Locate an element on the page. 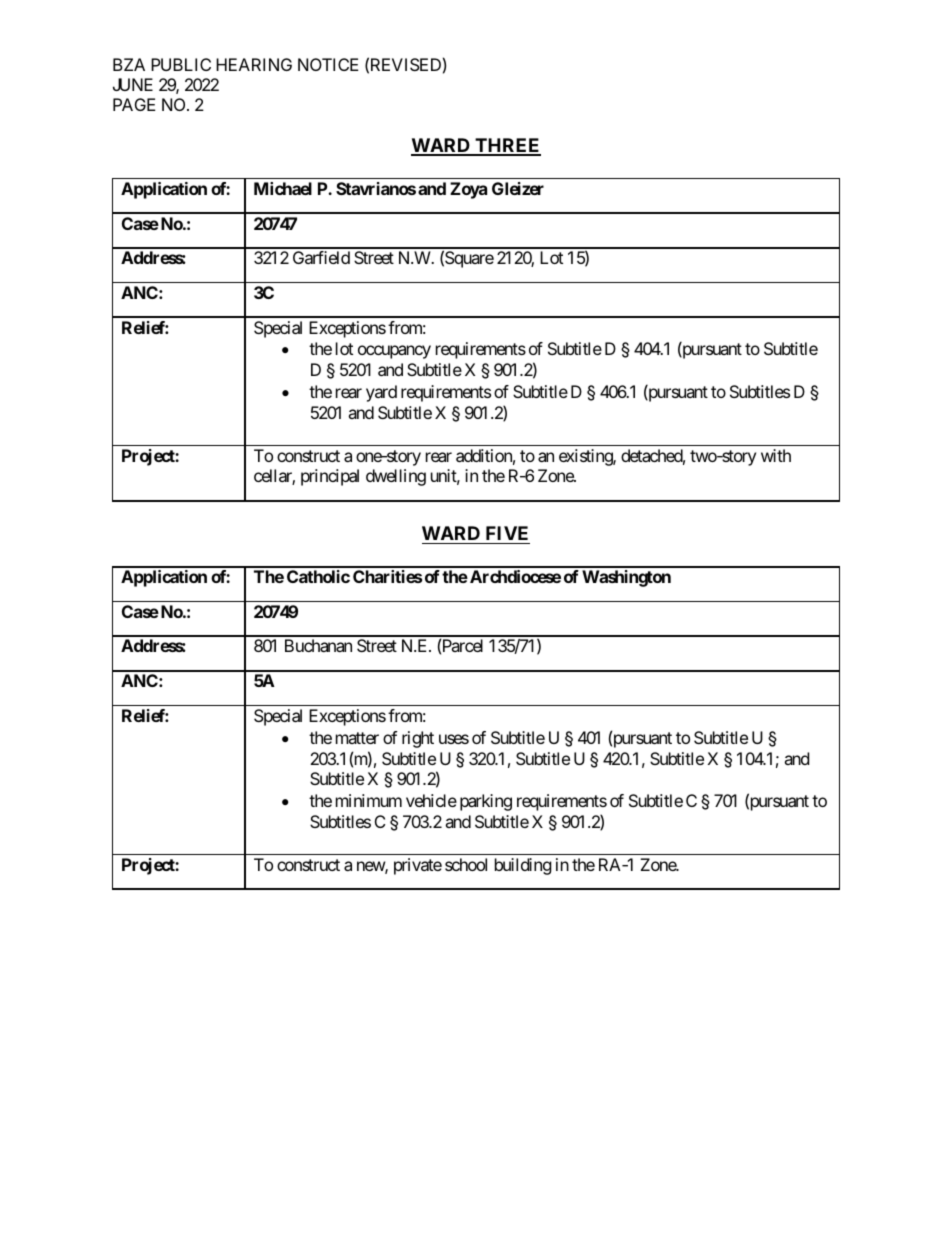 The height and width of the image is (1233, 952). with is located at coordinates (776, 455).
